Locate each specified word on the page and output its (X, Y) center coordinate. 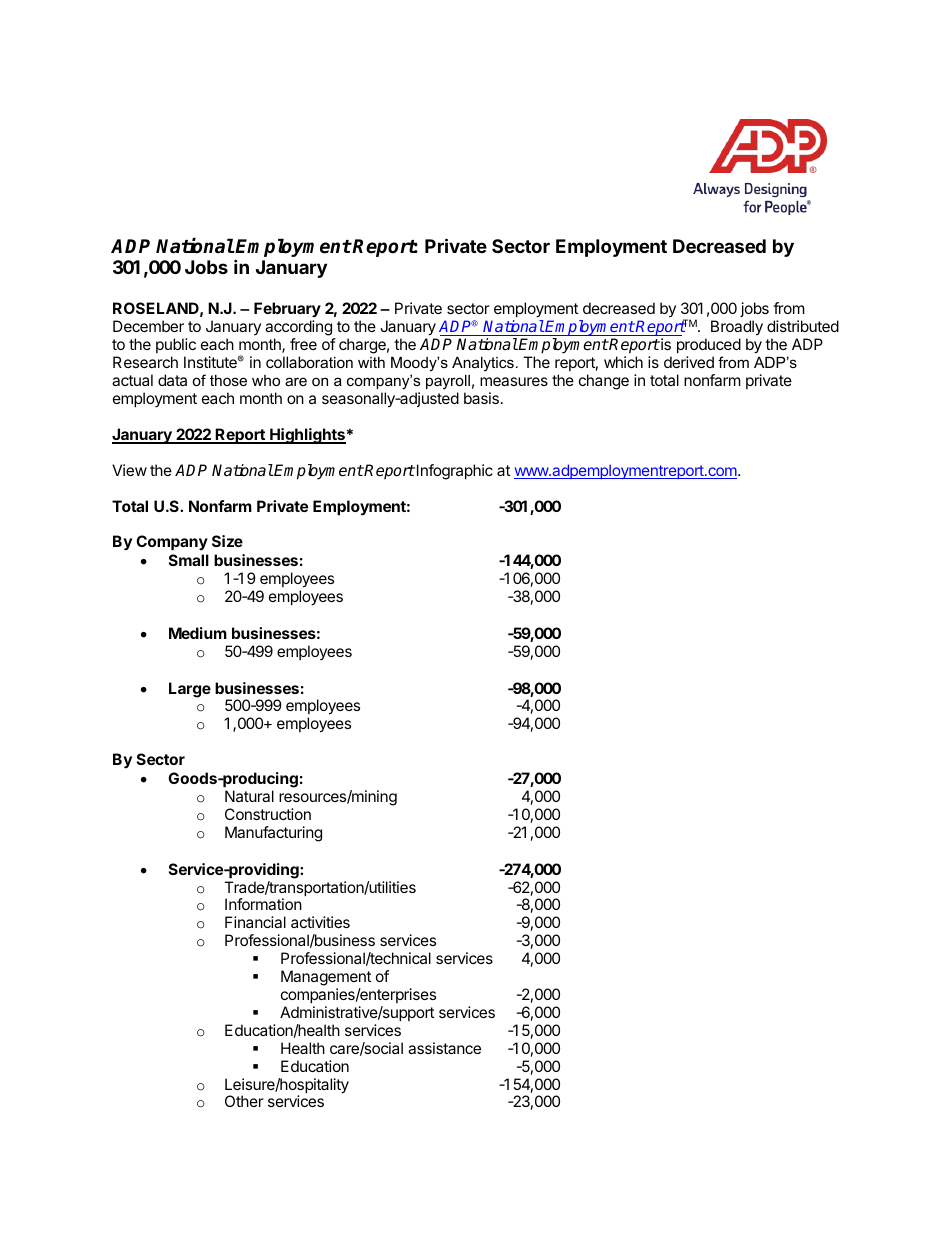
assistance (444, 1048)
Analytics (483, 364)
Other (244, 1101)
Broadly (737, 329)
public (176, 345)
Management (326, 979)
